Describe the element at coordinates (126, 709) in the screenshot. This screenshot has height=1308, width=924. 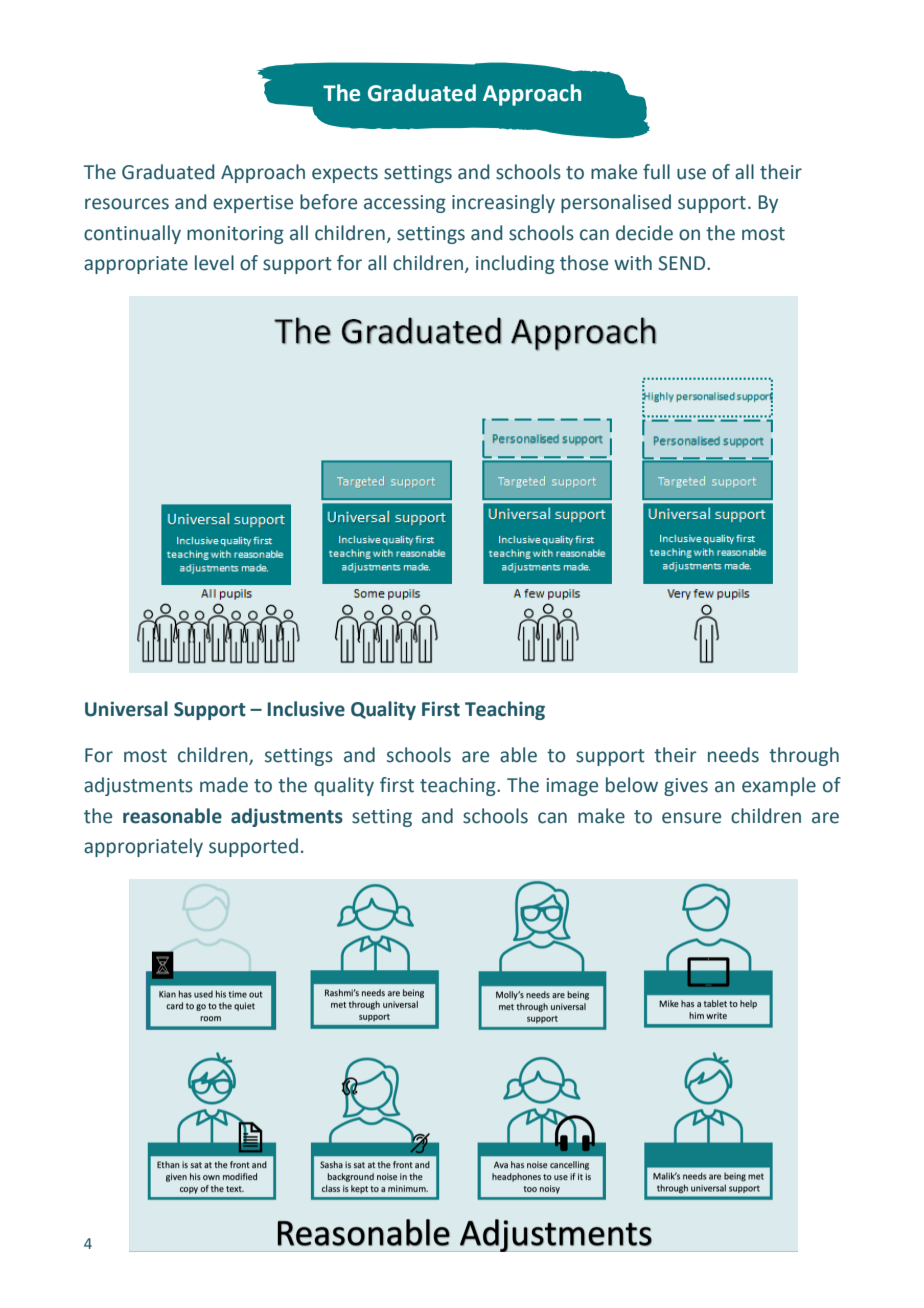
I see `Universal` at that location.
